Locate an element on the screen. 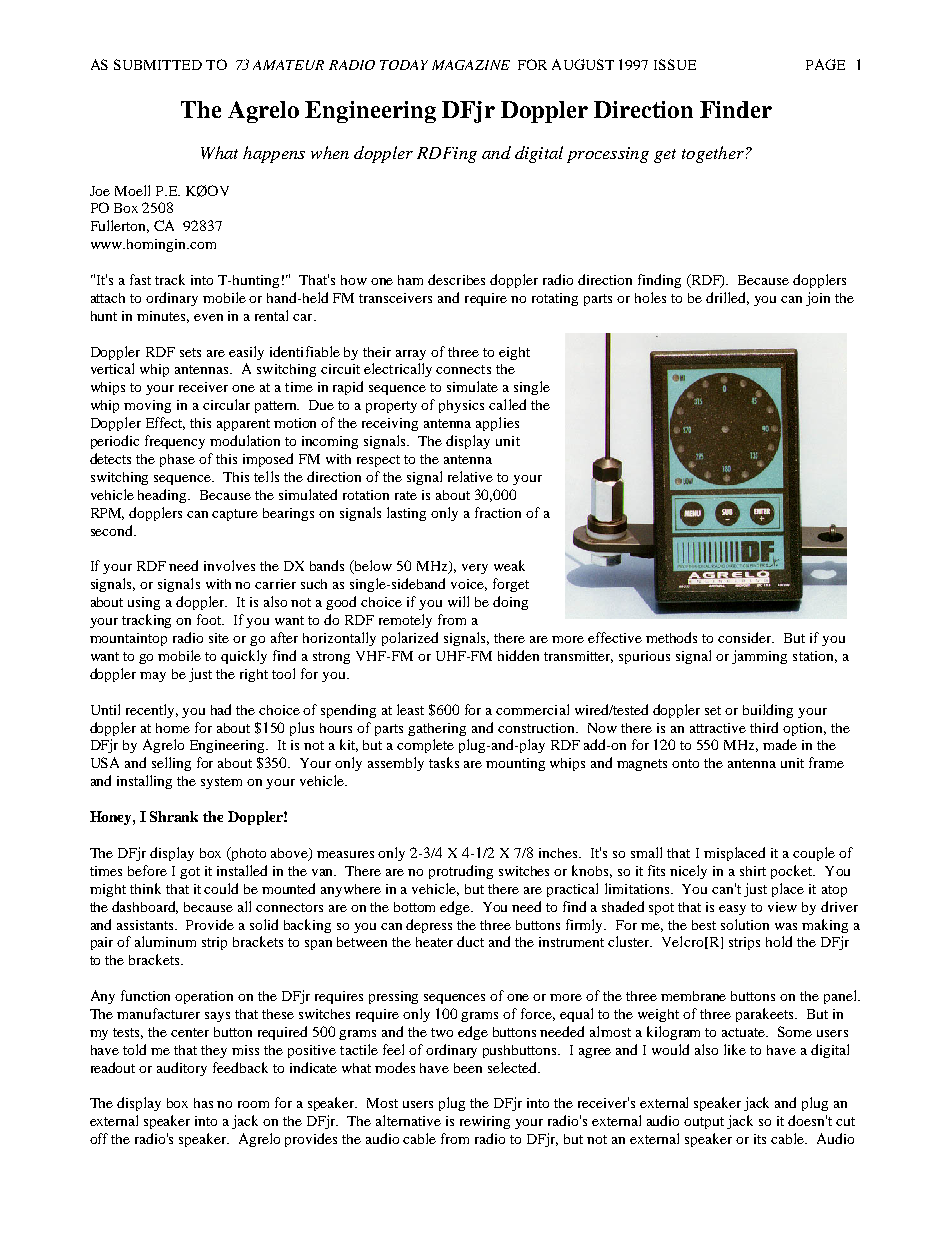 Image resolution: width=952 pixels, height=1233 pixels. auditory is located at coordinates (182, 1069).
